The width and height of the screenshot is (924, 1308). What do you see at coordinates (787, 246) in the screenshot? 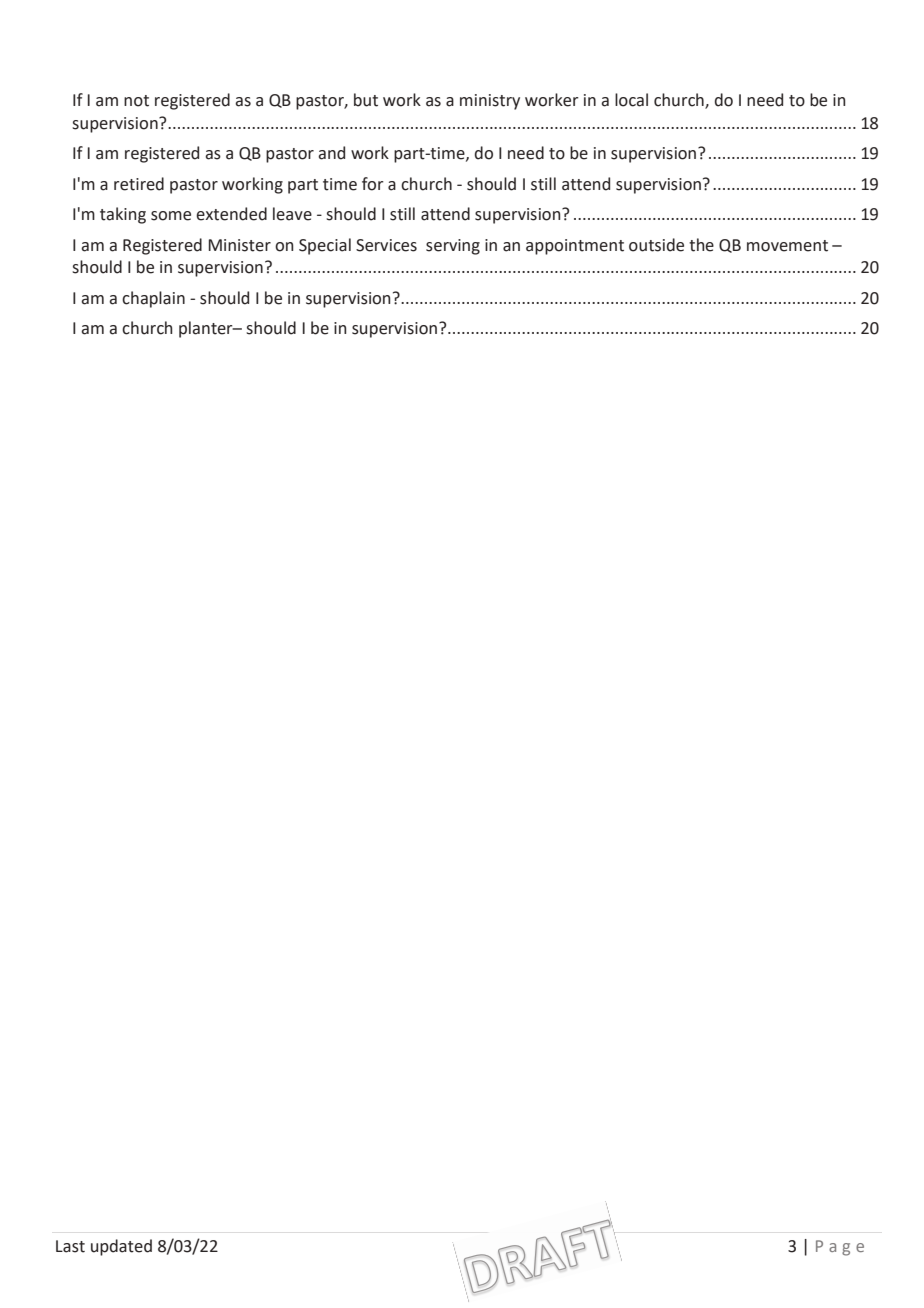
I see `movement` at bounding box center [787, 246].
